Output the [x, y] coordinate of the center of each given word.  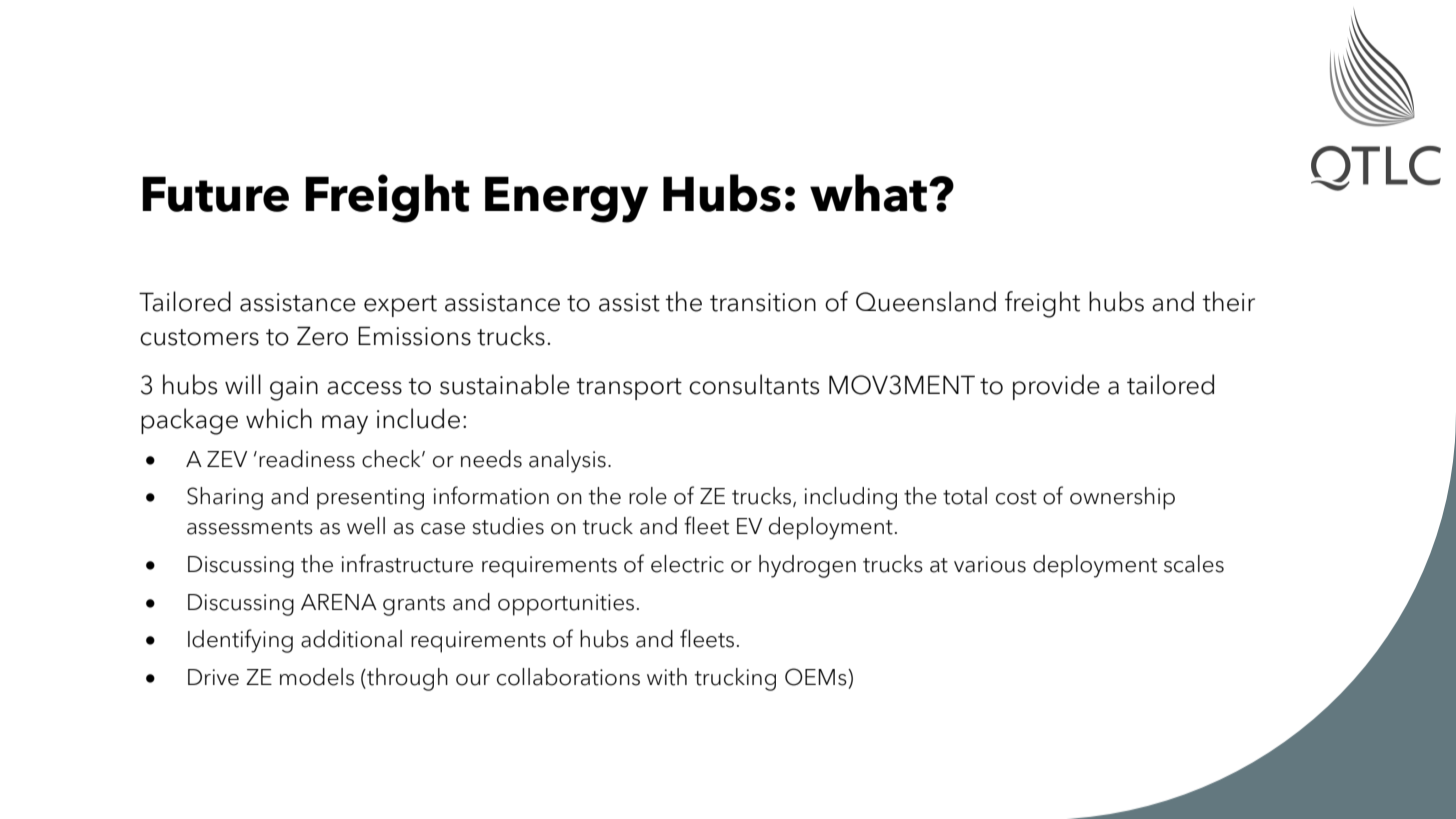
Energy [566, 199]
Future [215, 194]
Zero [322, 336]
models [317, 677]
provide [1056, 387]
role [648, 496]
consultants [754, 384]
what [870, 193]
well [366, 526]
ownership [1122, 498]
